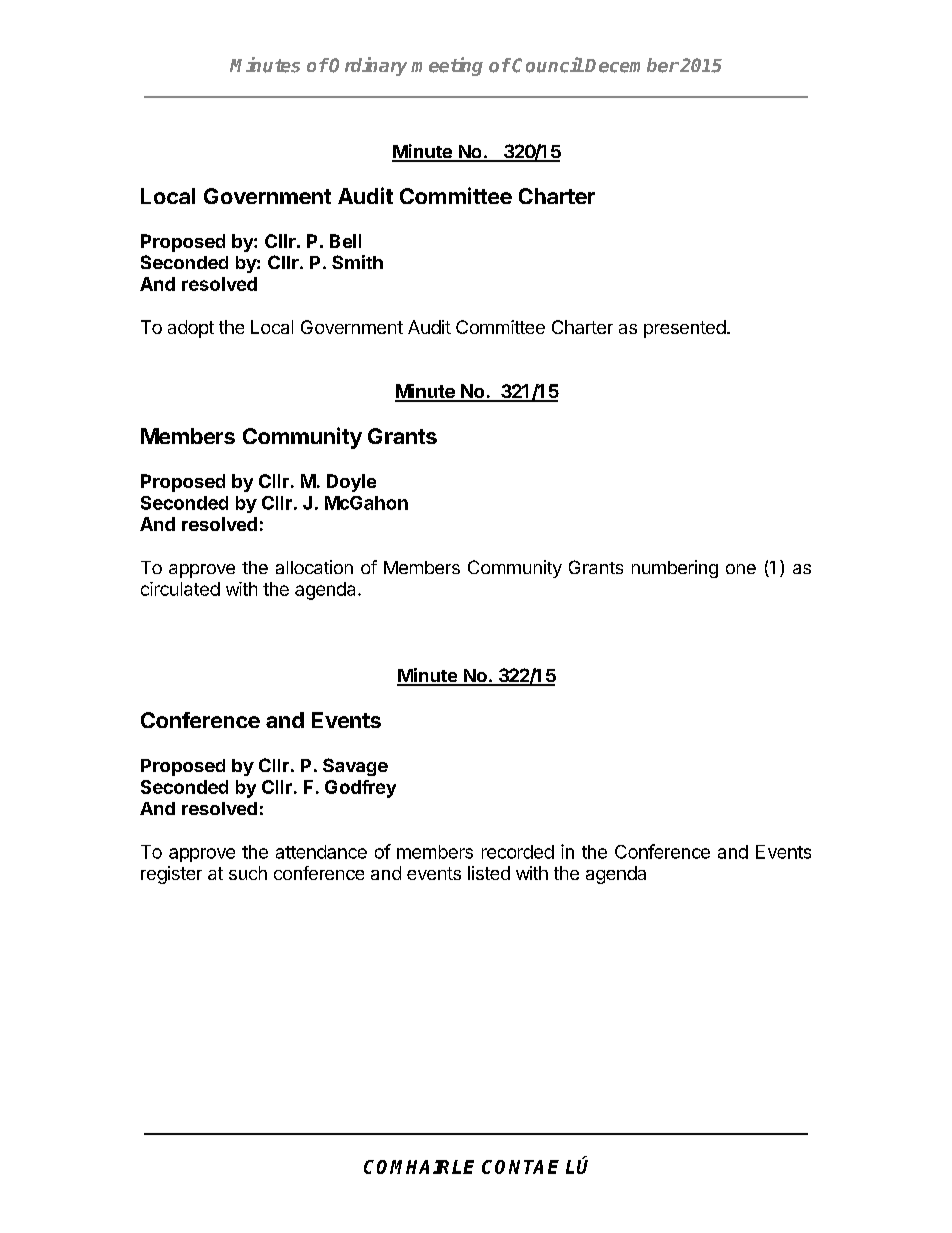 The height and width of the screenshot is (1233, 952). Describe the element at coordinates (518, 852) in the screenshot. I see `recorded` at that location.
